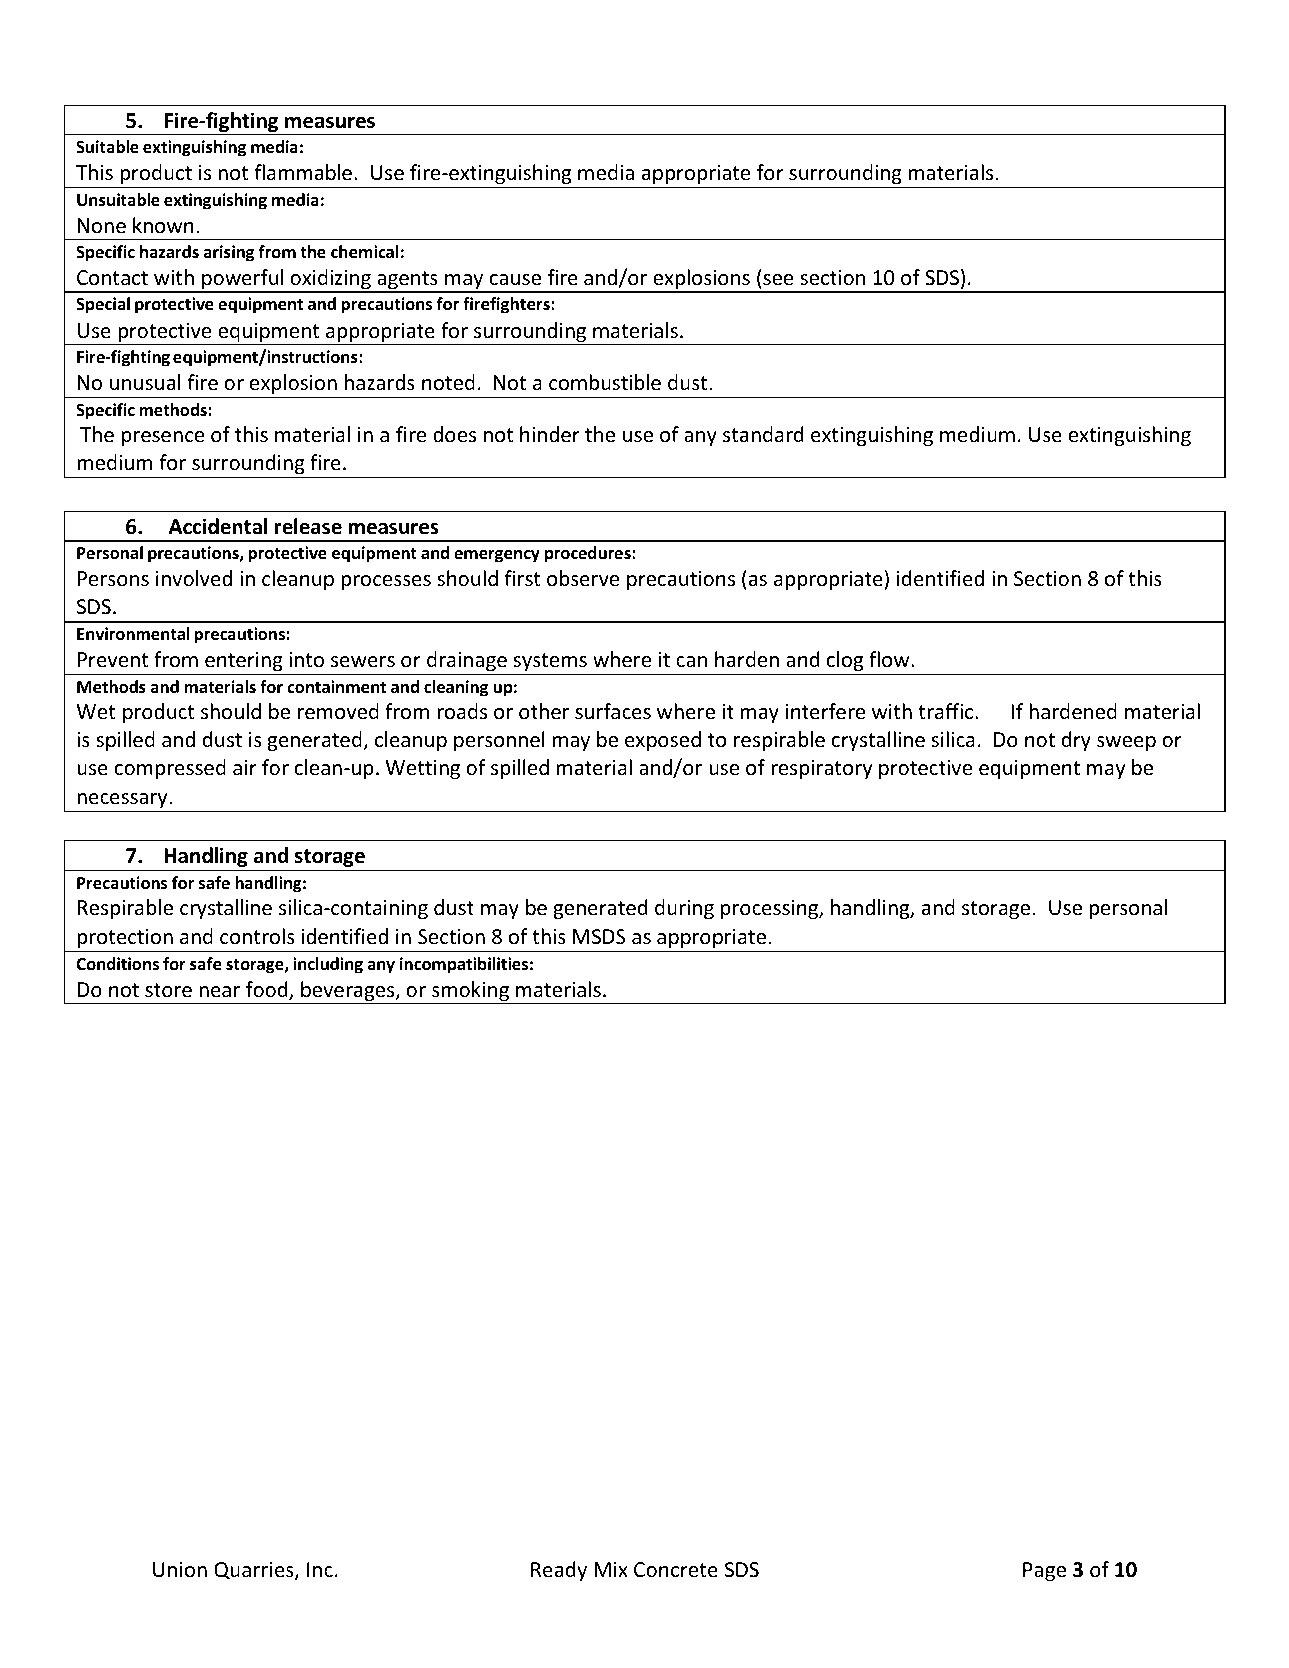 Image resolution: width=1289 pixels, height=1668 pixels. What do you see at coordinates (763, 434) in the document?
I see `standard` at bounding box center [763, 434].
